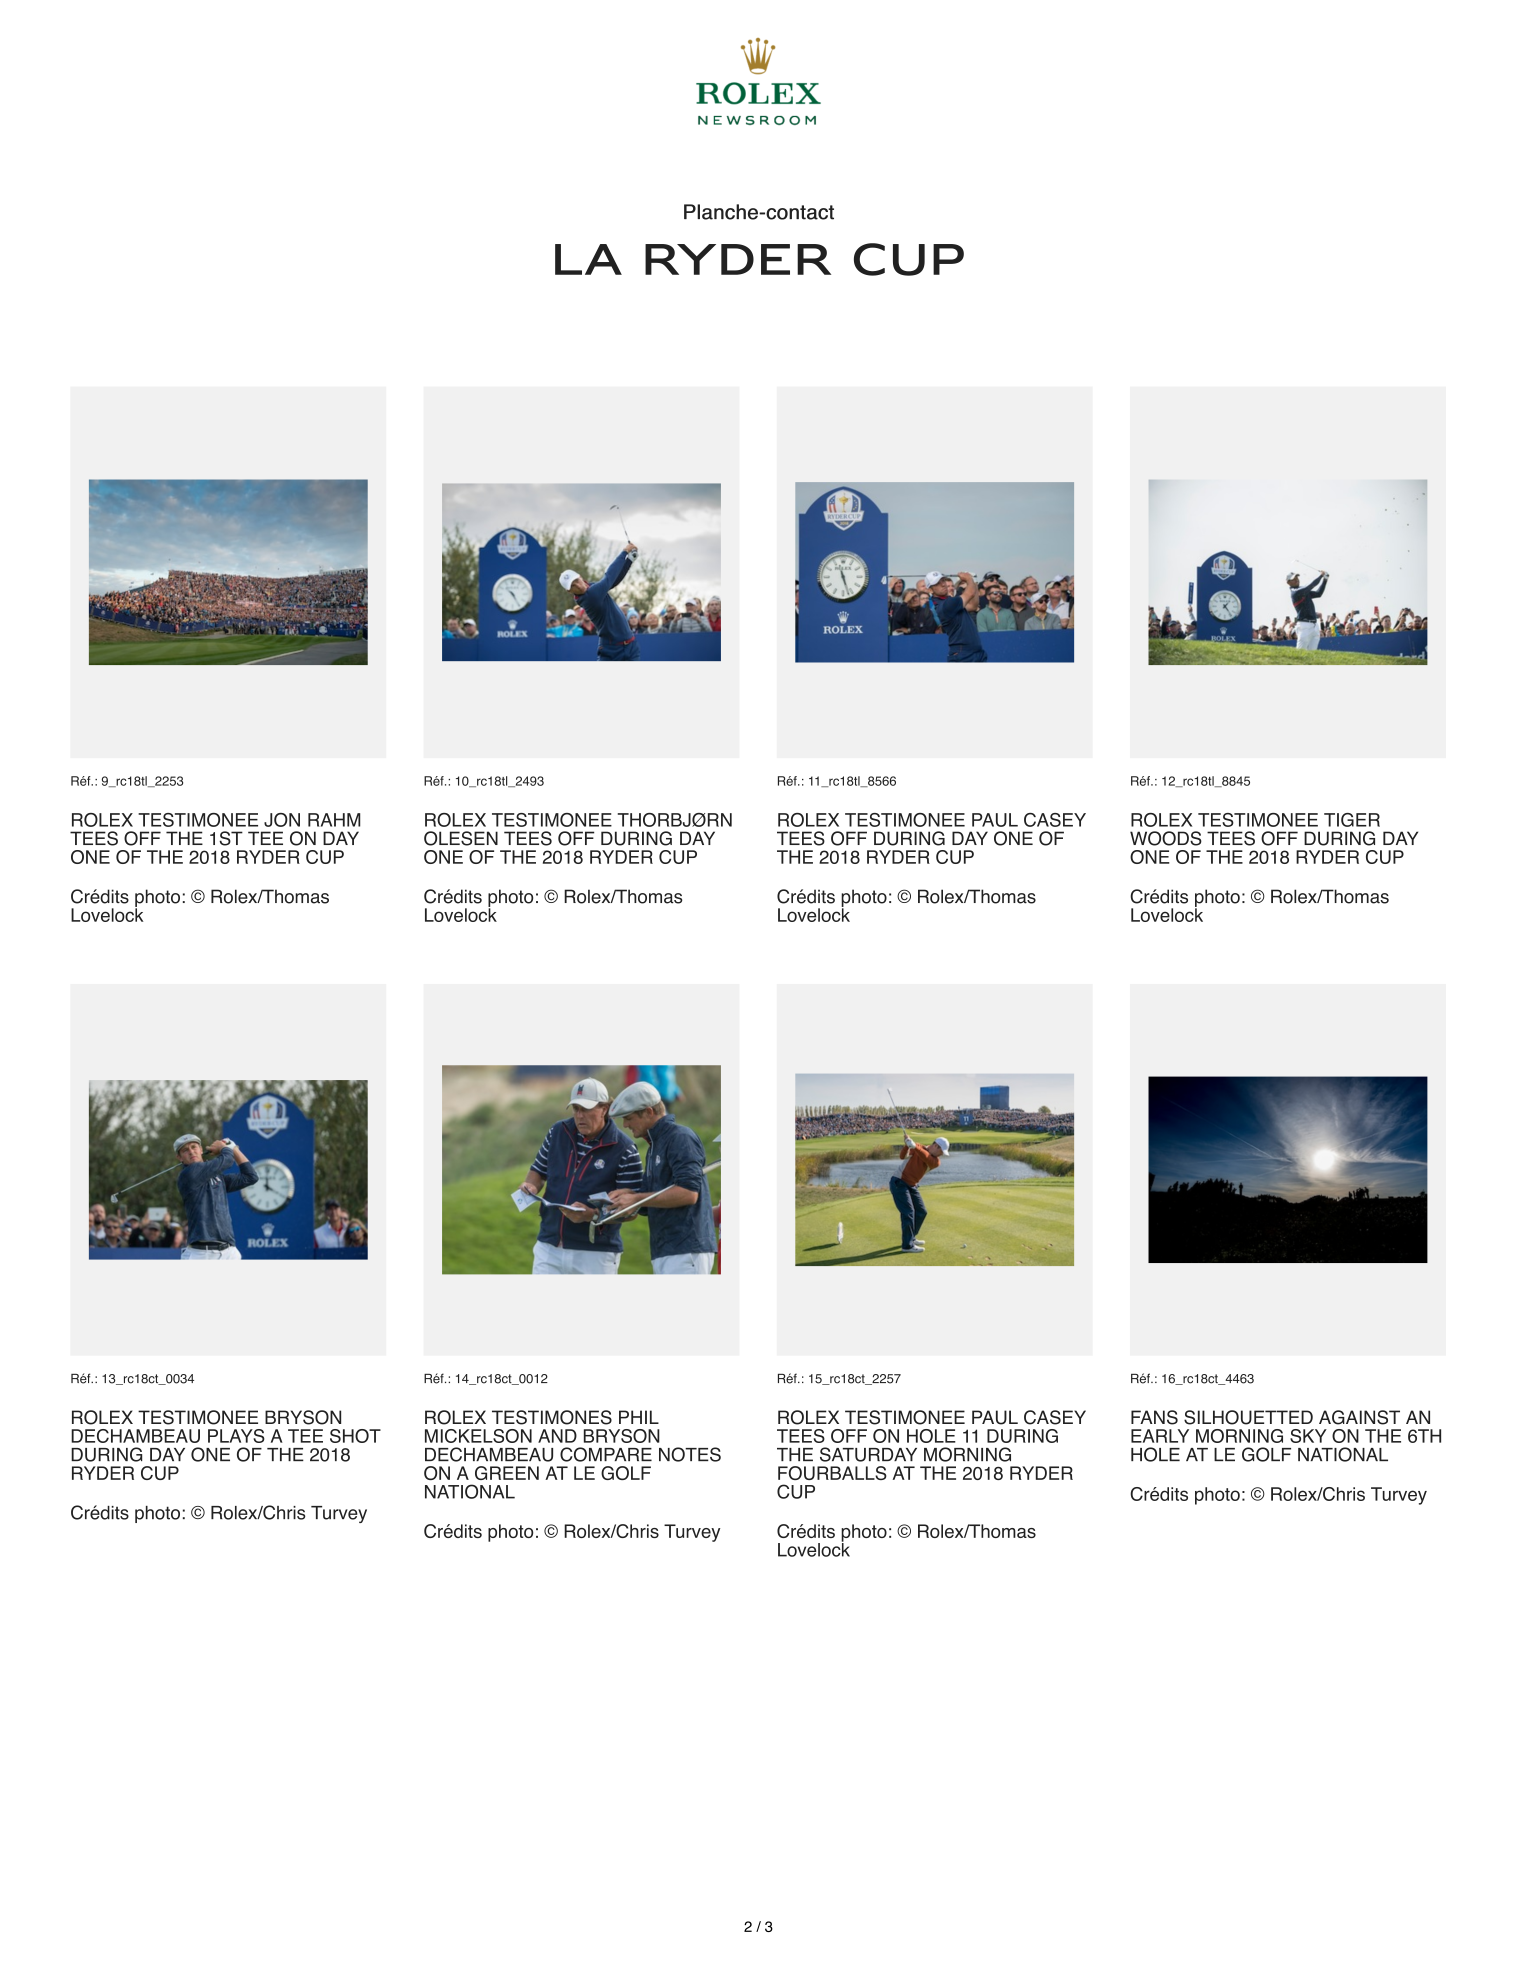  What do you see at coordinates (1352, 820) in the document?
I see `TIGER` at bounding box center [1352, 820].
